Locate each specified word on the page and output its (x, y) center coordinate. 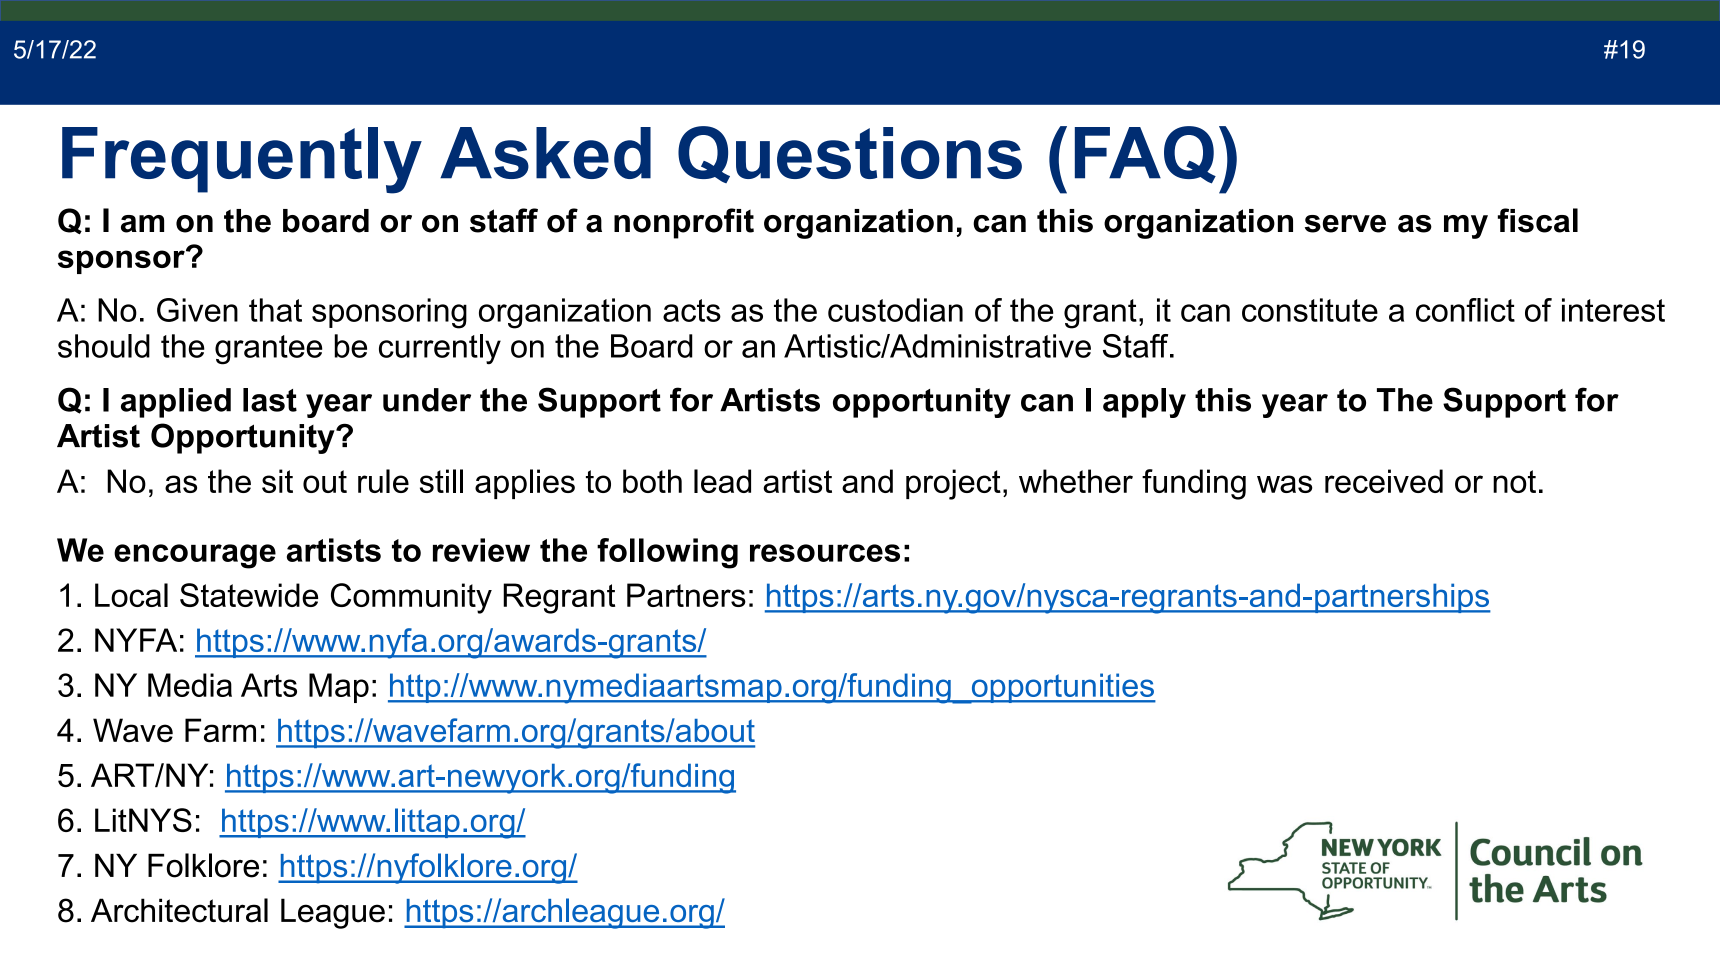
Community (411, 598)
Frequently (242, 160)
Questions (850, 154)
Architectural (179, 910)
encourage (195, 556)
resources (825, 553)
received (1384, 481)
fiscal (1538, 220)
